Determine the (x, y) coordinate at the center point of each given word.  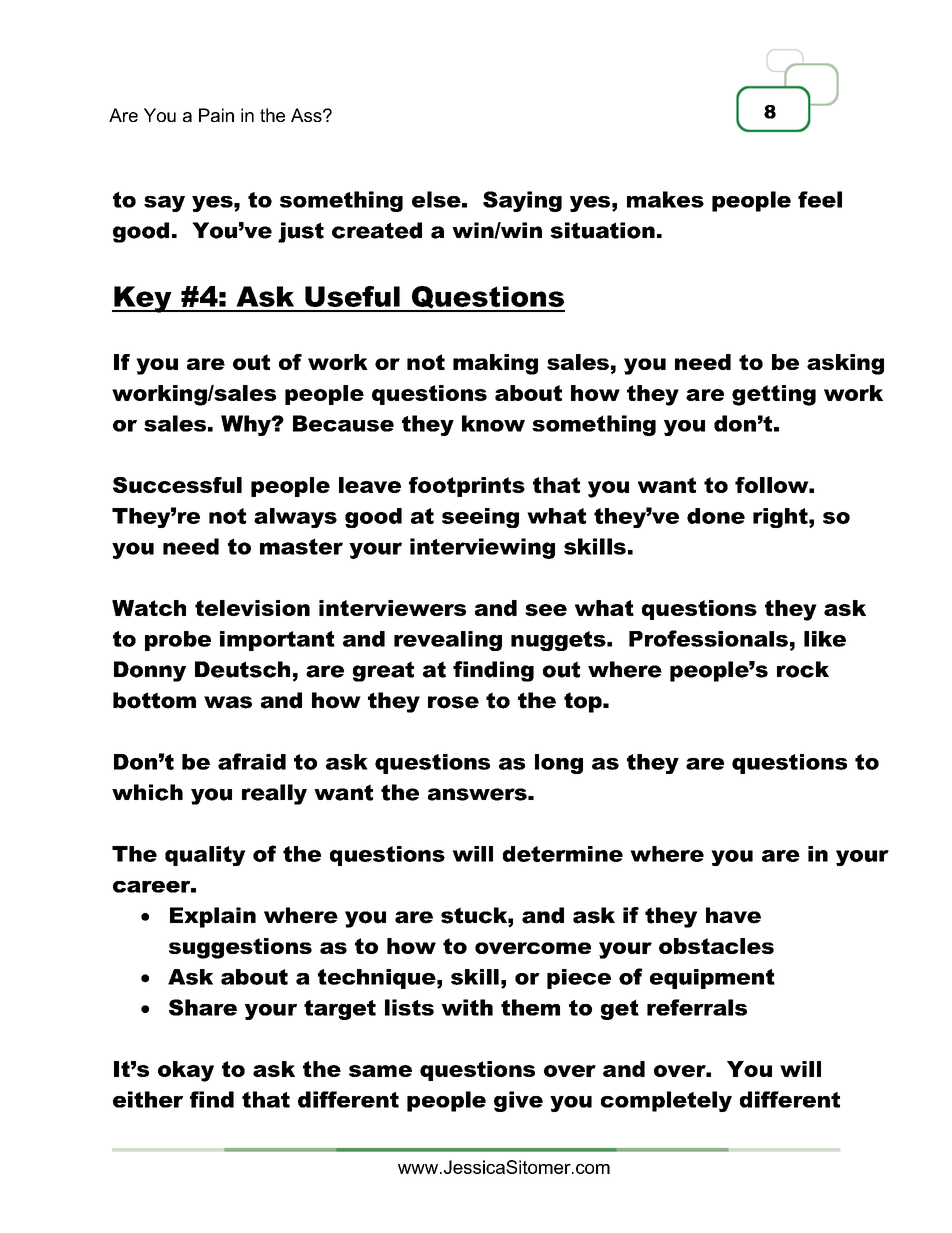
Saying (522, 201)
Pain (216, 115)
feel (820, 199)
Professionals (708, 638)
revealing (448, 641)
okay (186, 1071)
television (252, 608)
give (518, 1101)
